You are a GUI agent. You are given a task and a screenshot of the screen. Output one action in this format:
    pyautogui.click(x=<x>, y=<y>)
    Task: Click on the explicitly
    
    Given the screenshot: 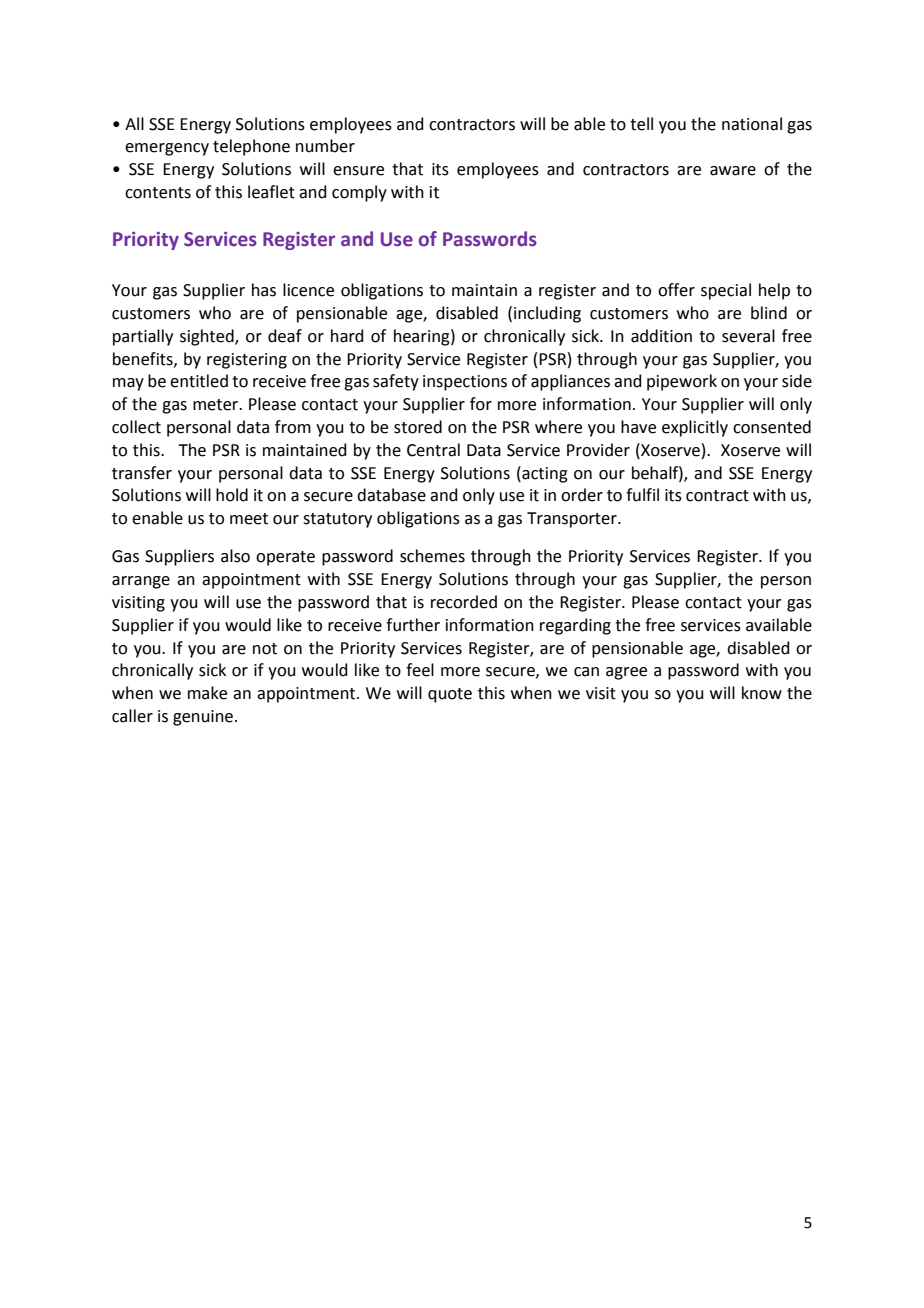 What is the action you would take?
    pyautogui.click(x=695, y=428)
